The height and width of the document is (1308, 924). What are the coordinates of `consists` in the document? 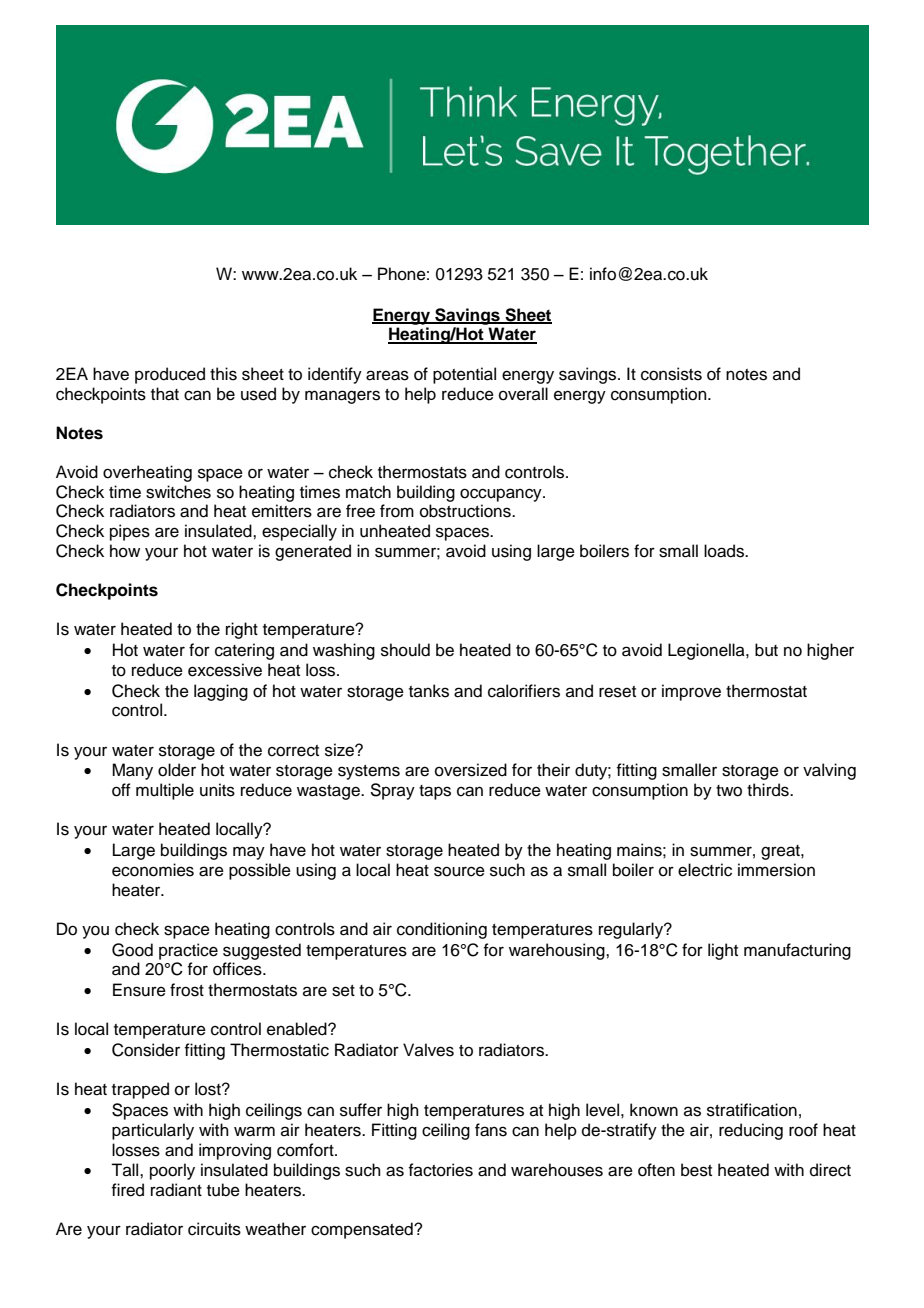 It's located at (671, 374).
